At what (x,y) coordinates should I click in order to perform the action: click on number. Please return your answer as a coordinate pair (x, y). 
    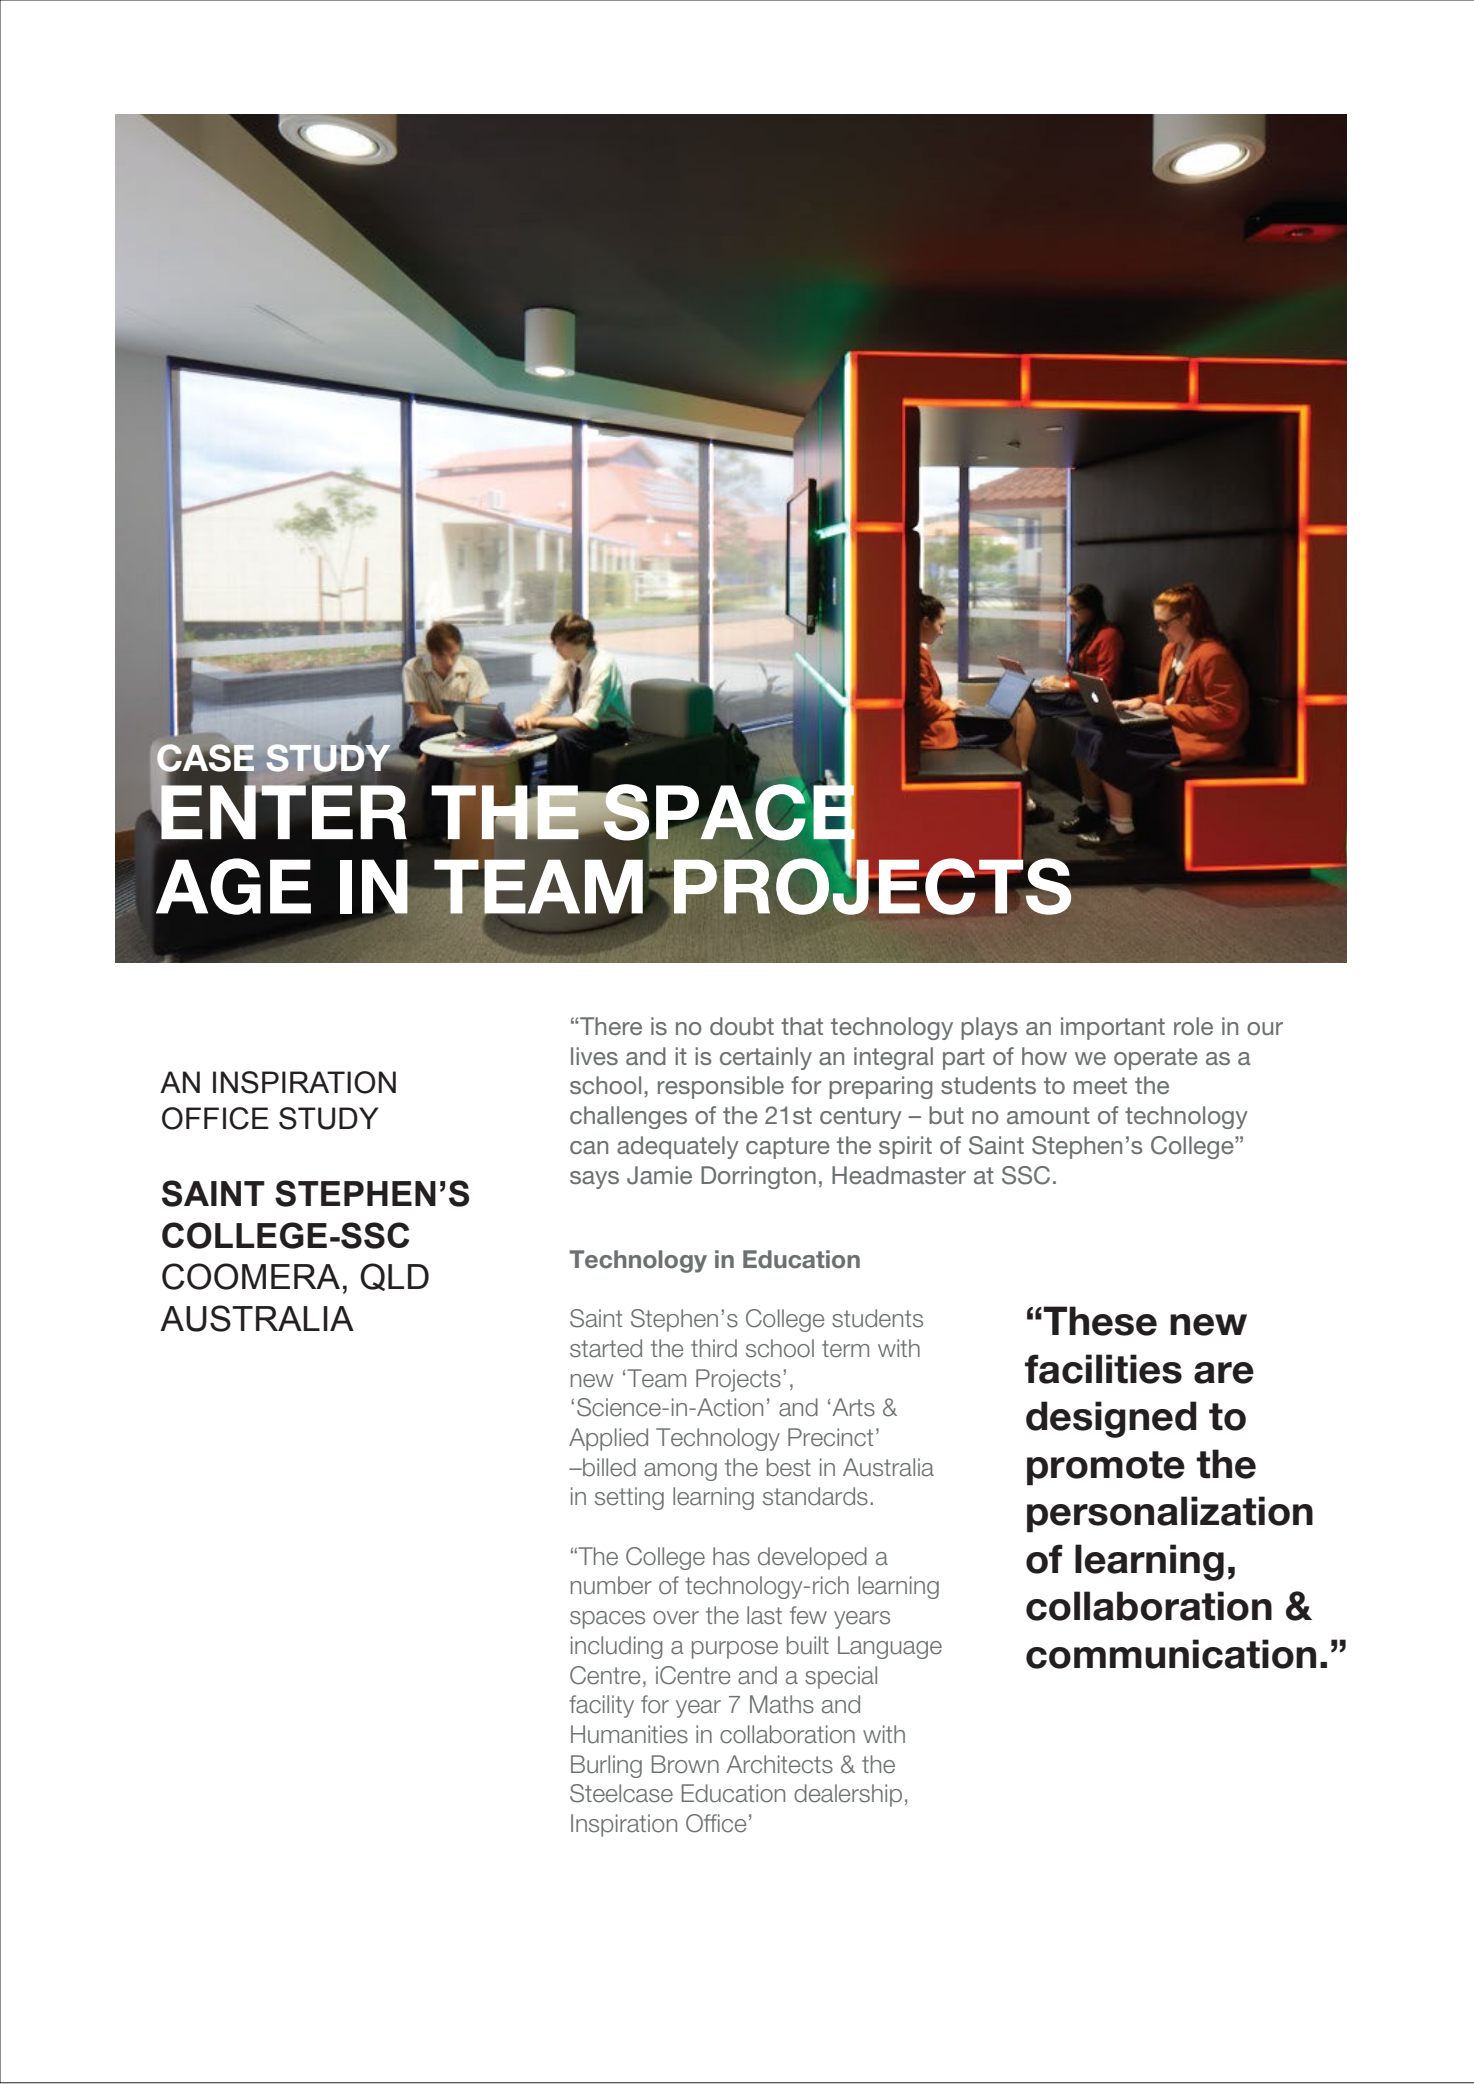
    Looking at the image, I should click on (611, 1585).
